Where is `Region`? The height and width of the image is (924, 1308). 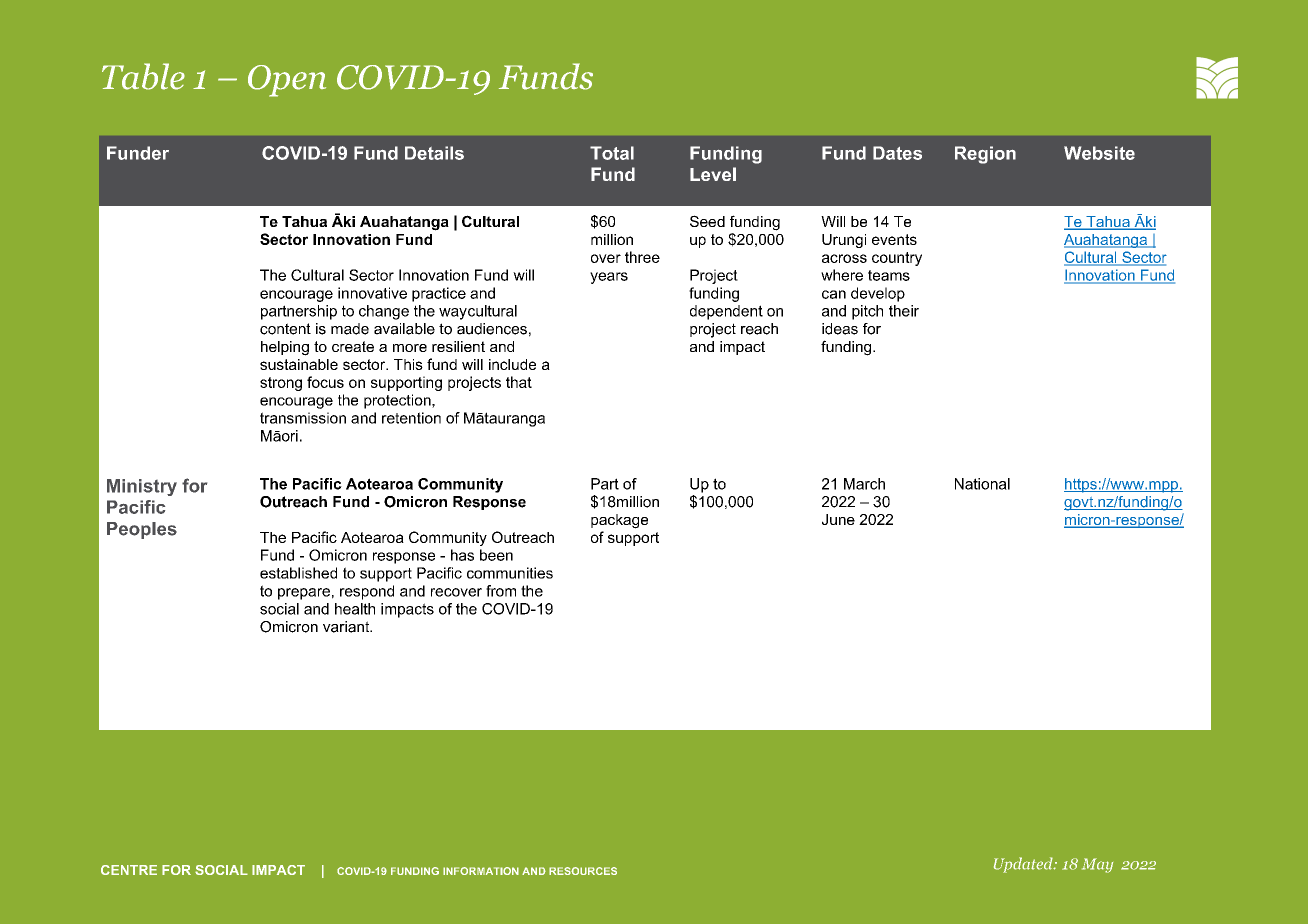
Region is located at coordinates (985, 155).
